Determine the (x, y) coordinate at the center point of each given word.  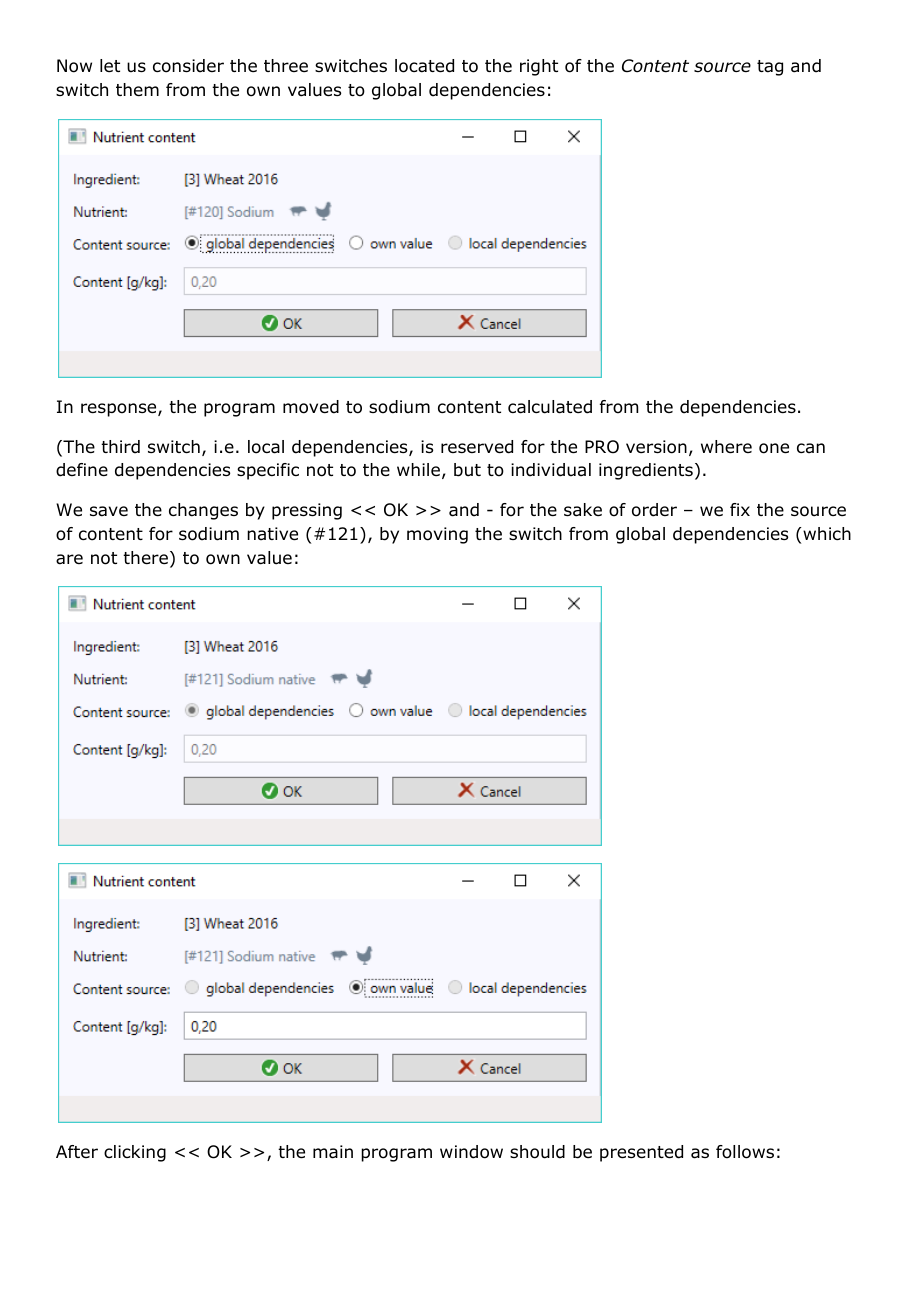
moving (437, 535)
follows (745, 1152)
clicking (135, 1153)
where (726, 447)
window (471, 1152)
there (145, 558)
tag (770, 68)
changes (203, 511)
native (272, 534)
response (120, 410)
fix (740, 509)
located (424, 66)
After (77, 1151)
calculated (550, 407)
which (826, 533)
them (137, 90)
